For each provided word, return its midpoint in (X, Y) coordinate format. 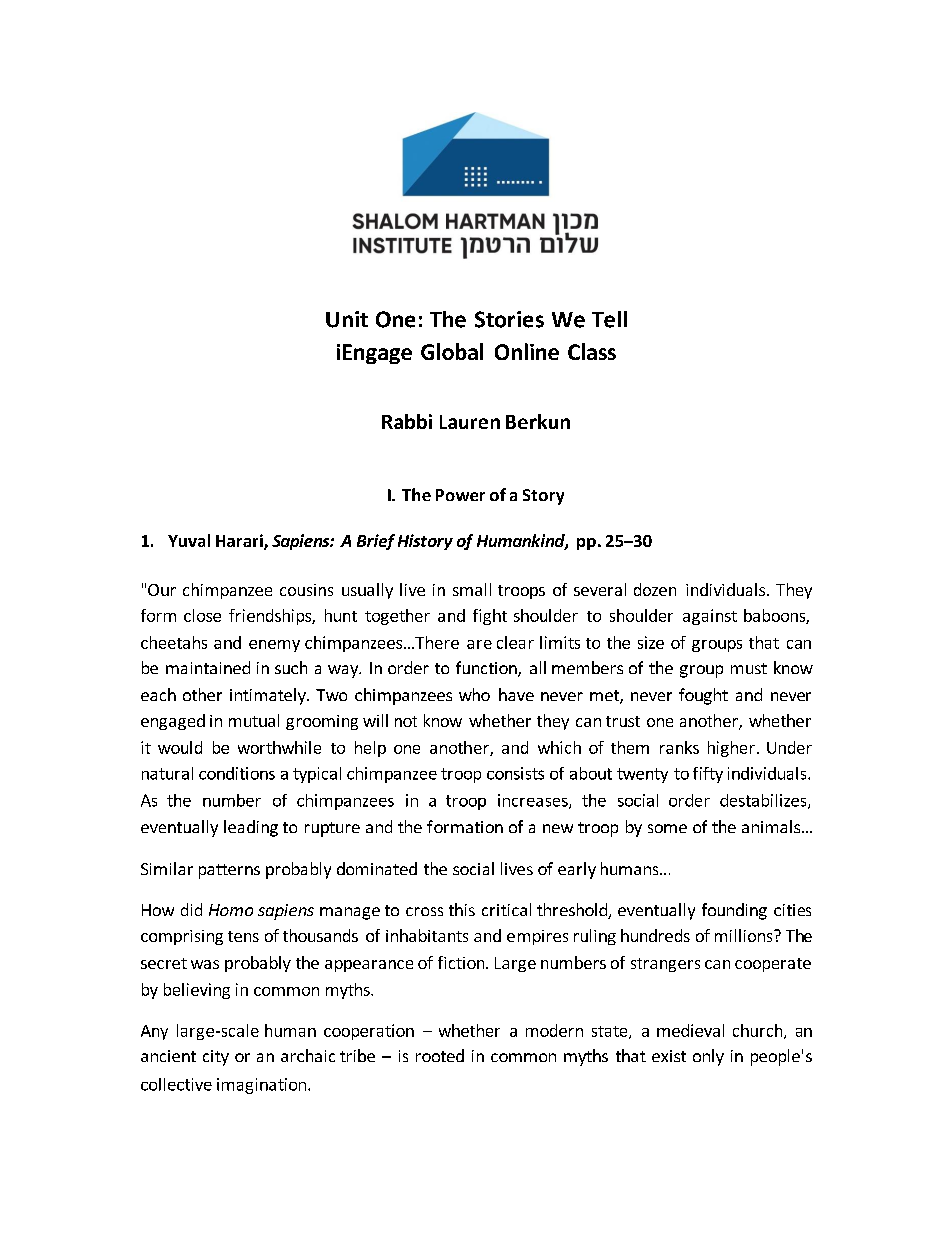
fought (703, 696)
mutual (254, 720)
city (216, 1058)
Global (452, 351)
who (474, 694)
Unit (347, 319)
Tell (609, 319)
